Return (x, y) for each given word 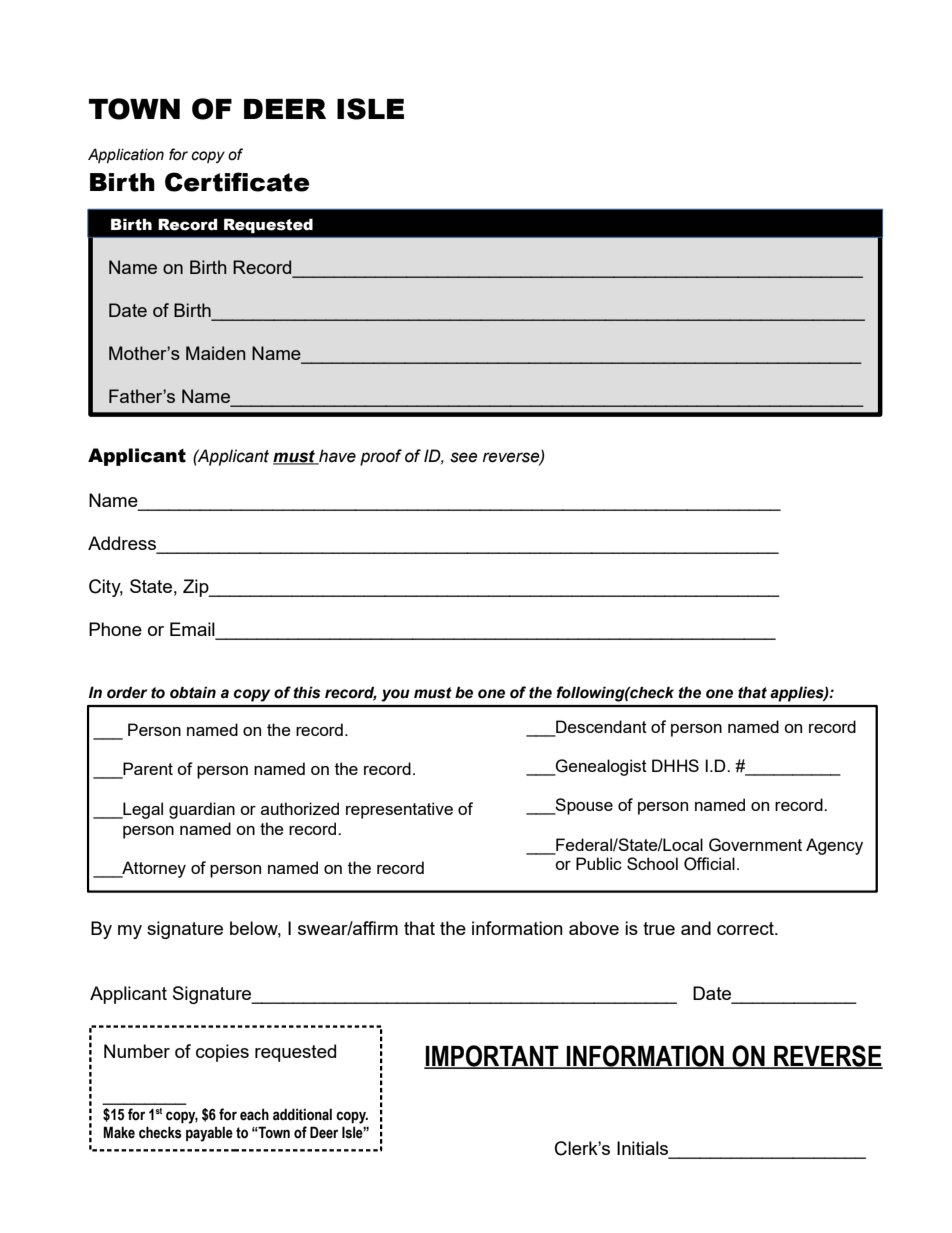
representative (399, 810)
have (336, 457)
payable (209, 1134)
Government (755, 845)
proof (381, 457)
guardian (202, 810)
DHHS (675, 765)
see (464, 457)
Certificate (237, 182)
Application (126, 155)
